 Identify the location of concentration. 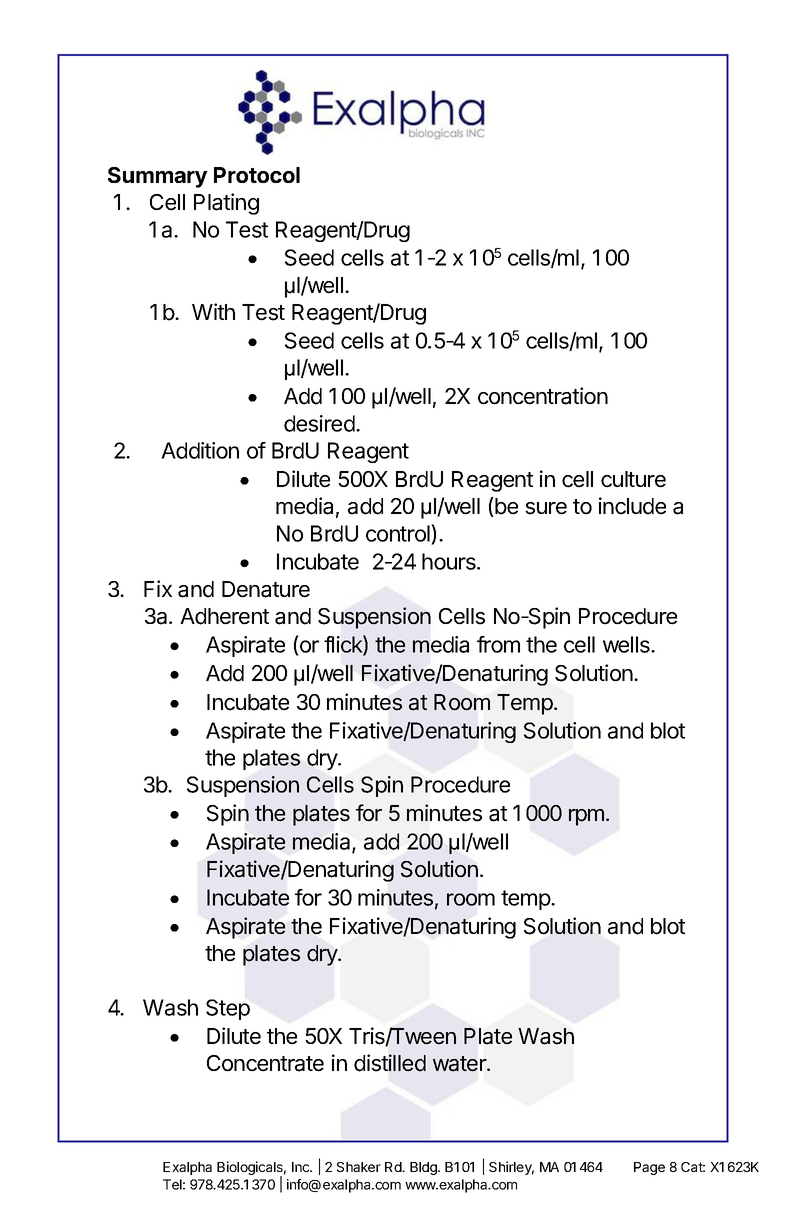
(543, 396).
